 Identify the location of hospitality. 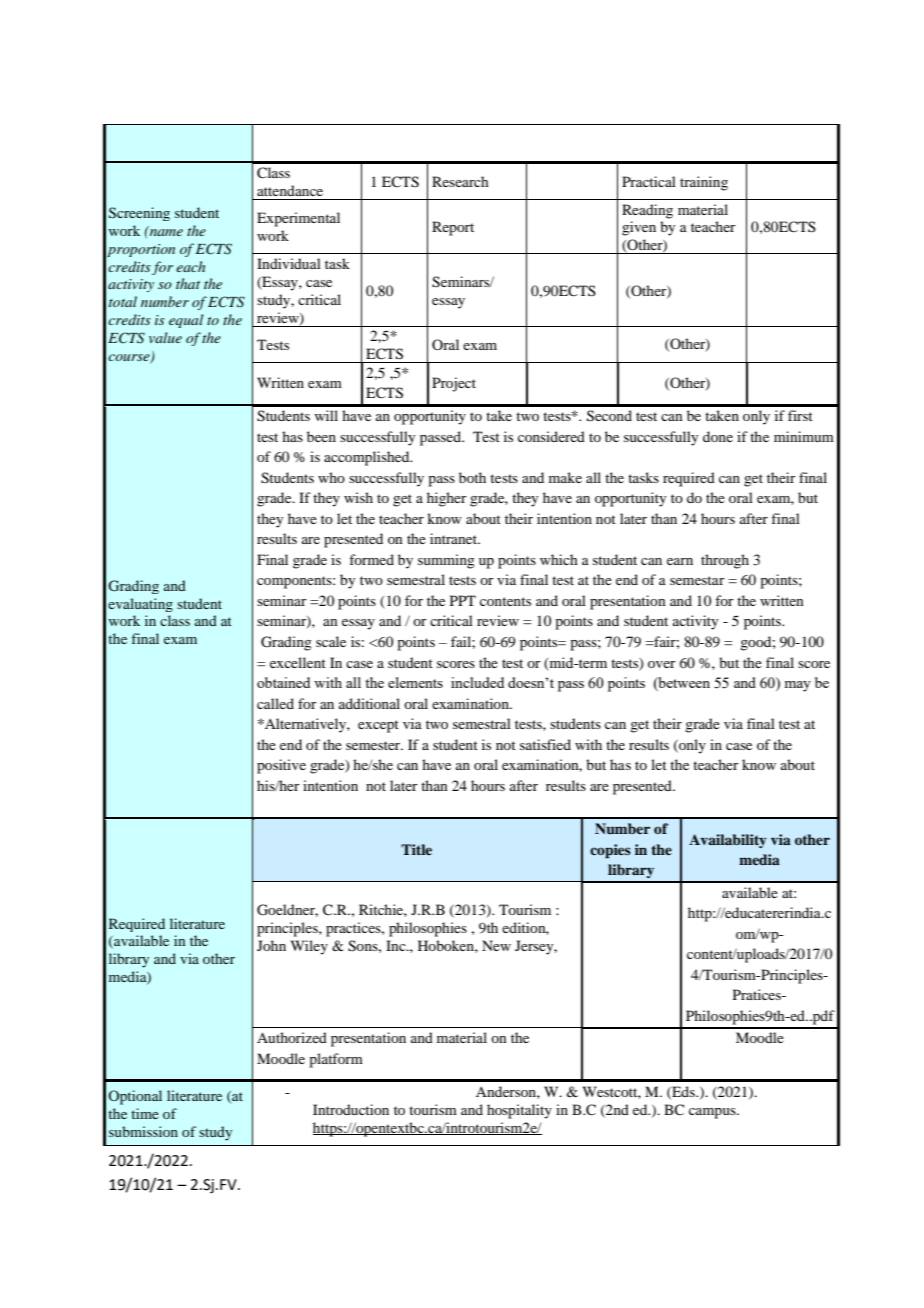
(519, 1111).
